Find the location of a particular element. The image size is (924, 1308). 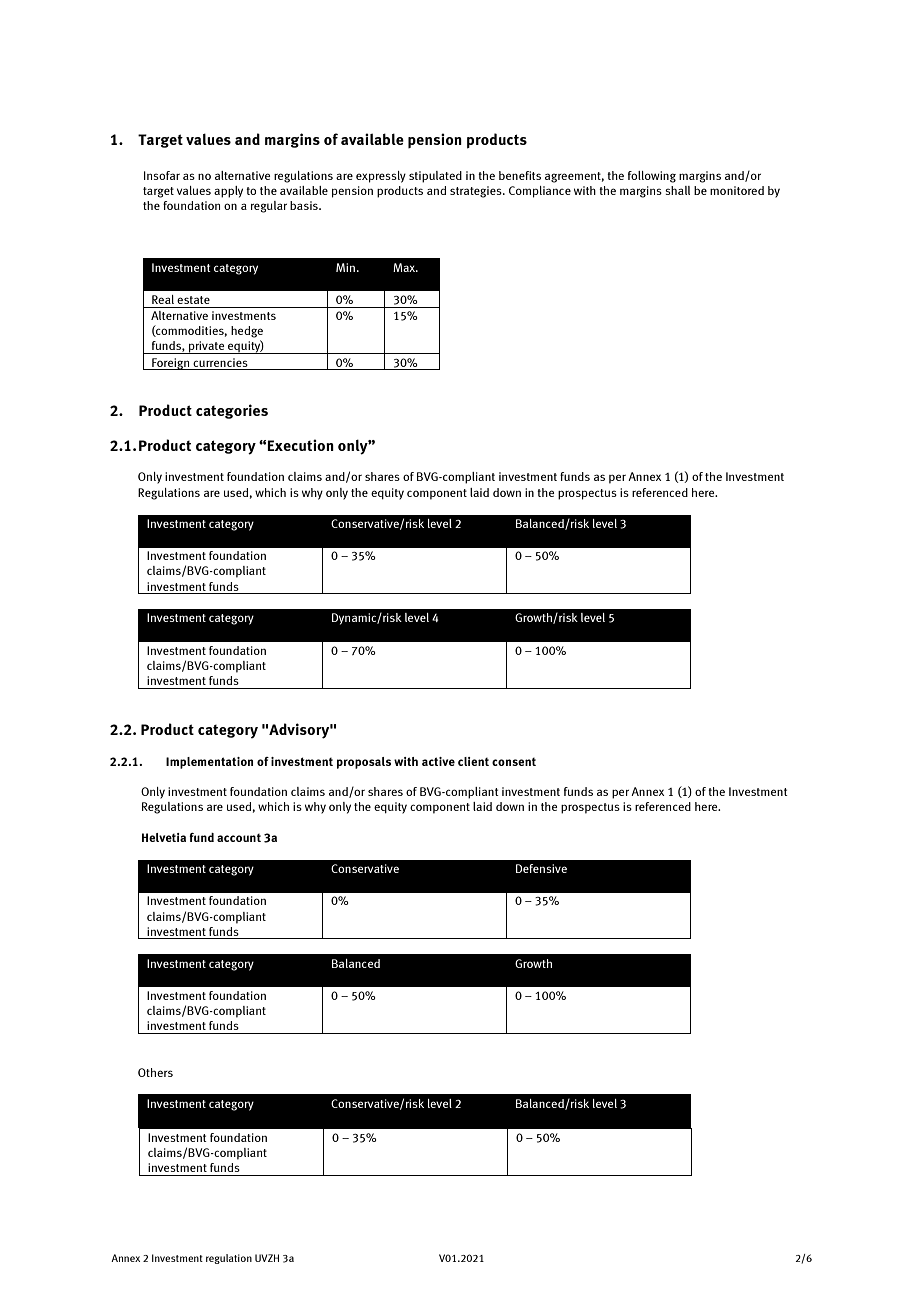

Others is located at coordinates (155, 1072).
